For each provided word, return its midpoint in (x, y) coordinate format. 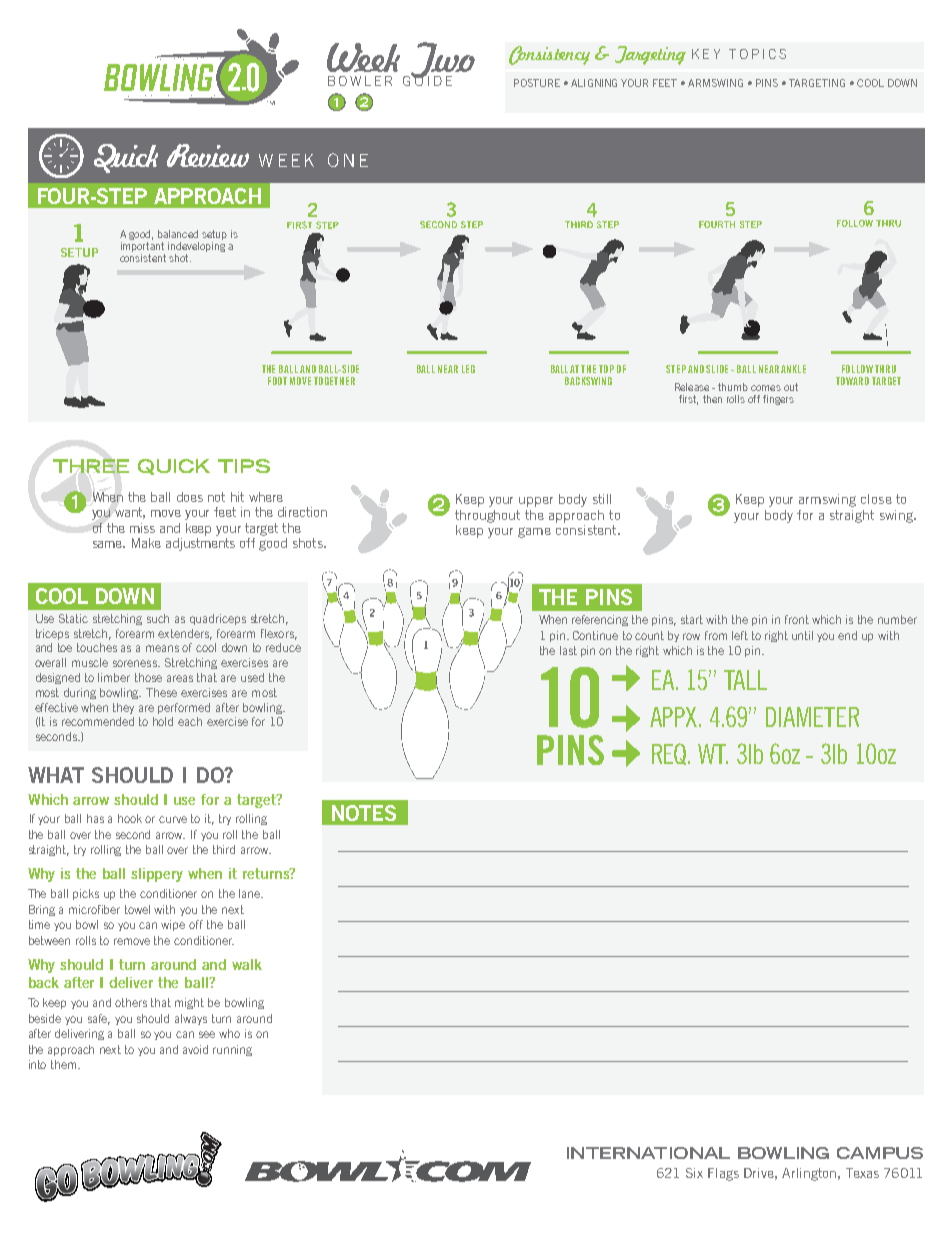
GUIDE (427, 80)
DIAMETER (812, 717)
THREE (91, 466)
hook (130, 818)
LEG (468, 369)
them (65, 1064)
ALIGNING (594, 83)
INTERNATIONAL (648, 1153)
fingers (778, 400)
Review (208, 155)
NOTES (364, 813)
